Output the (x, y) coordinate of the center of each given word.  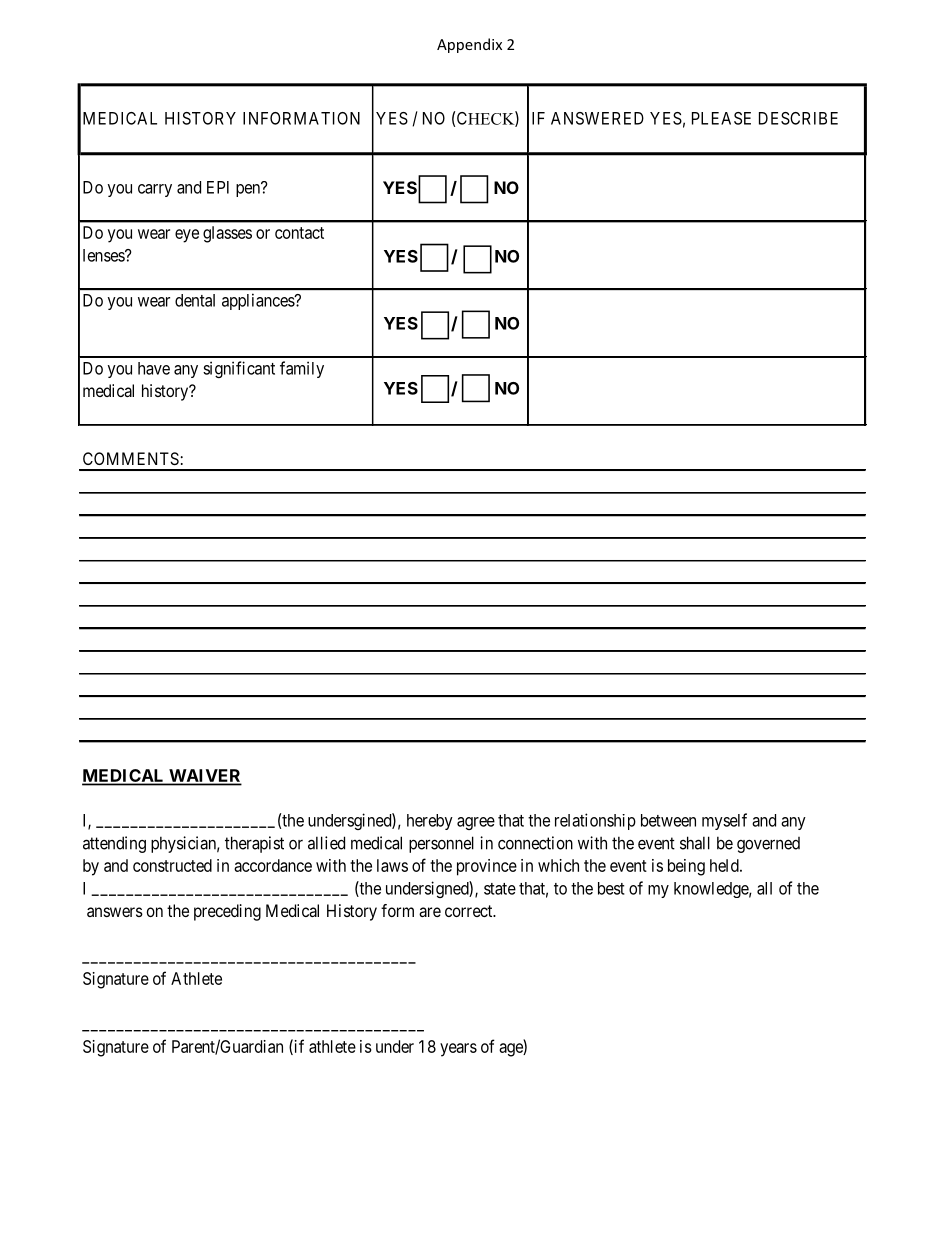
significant (239, 369)
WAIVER (204, 777)
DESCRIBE (798, 118)
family (302, 369)
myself (724, 821)
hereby (430, 822)
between (668, 820)
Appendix (469, 45)
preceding (227, 912)
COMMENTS (131, 458)
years (458, 1050)
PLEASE (721, 118)
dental (195, 300)
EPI (218, 187)
